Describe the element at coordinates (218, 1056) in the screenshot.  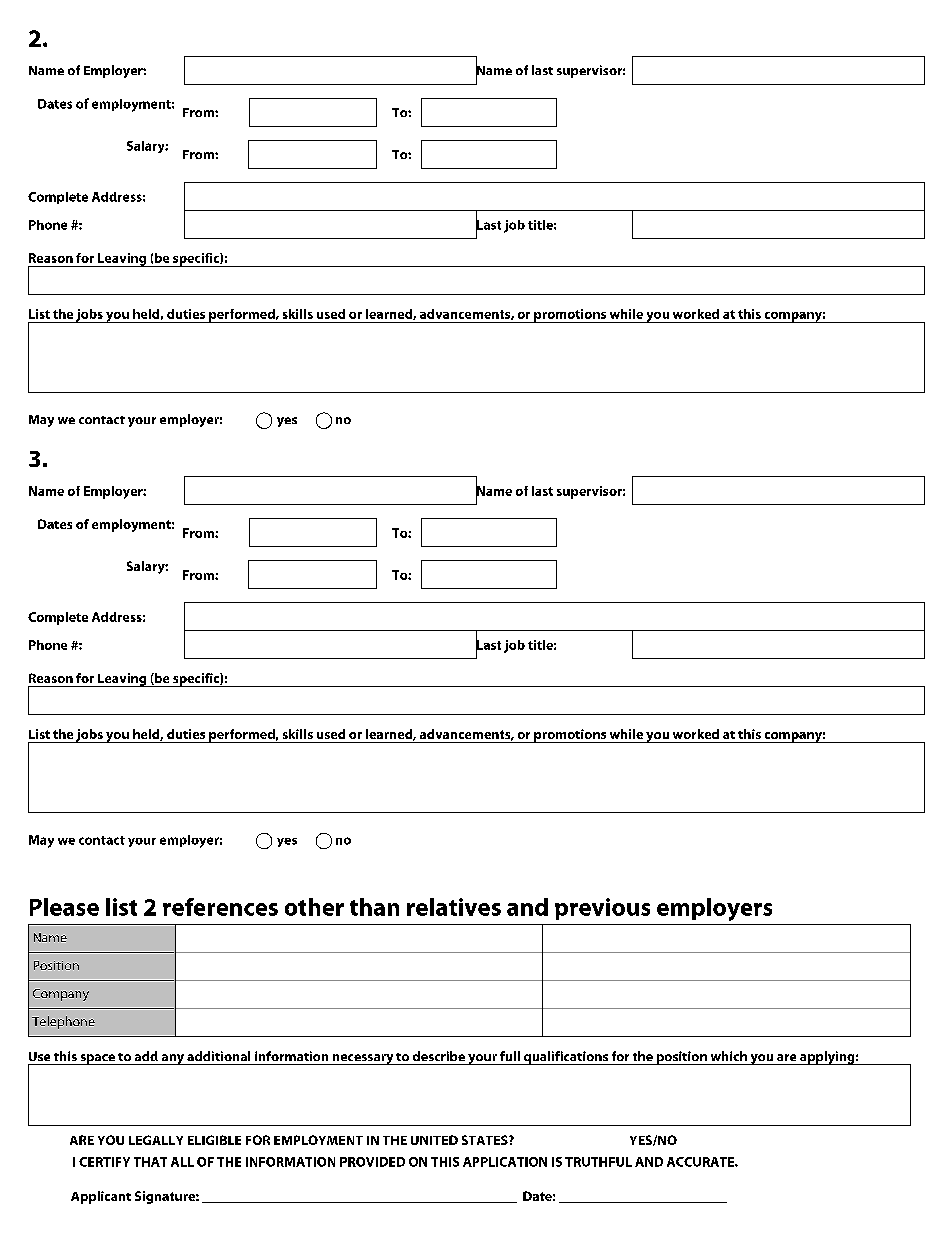
I see `additional` at that location.
